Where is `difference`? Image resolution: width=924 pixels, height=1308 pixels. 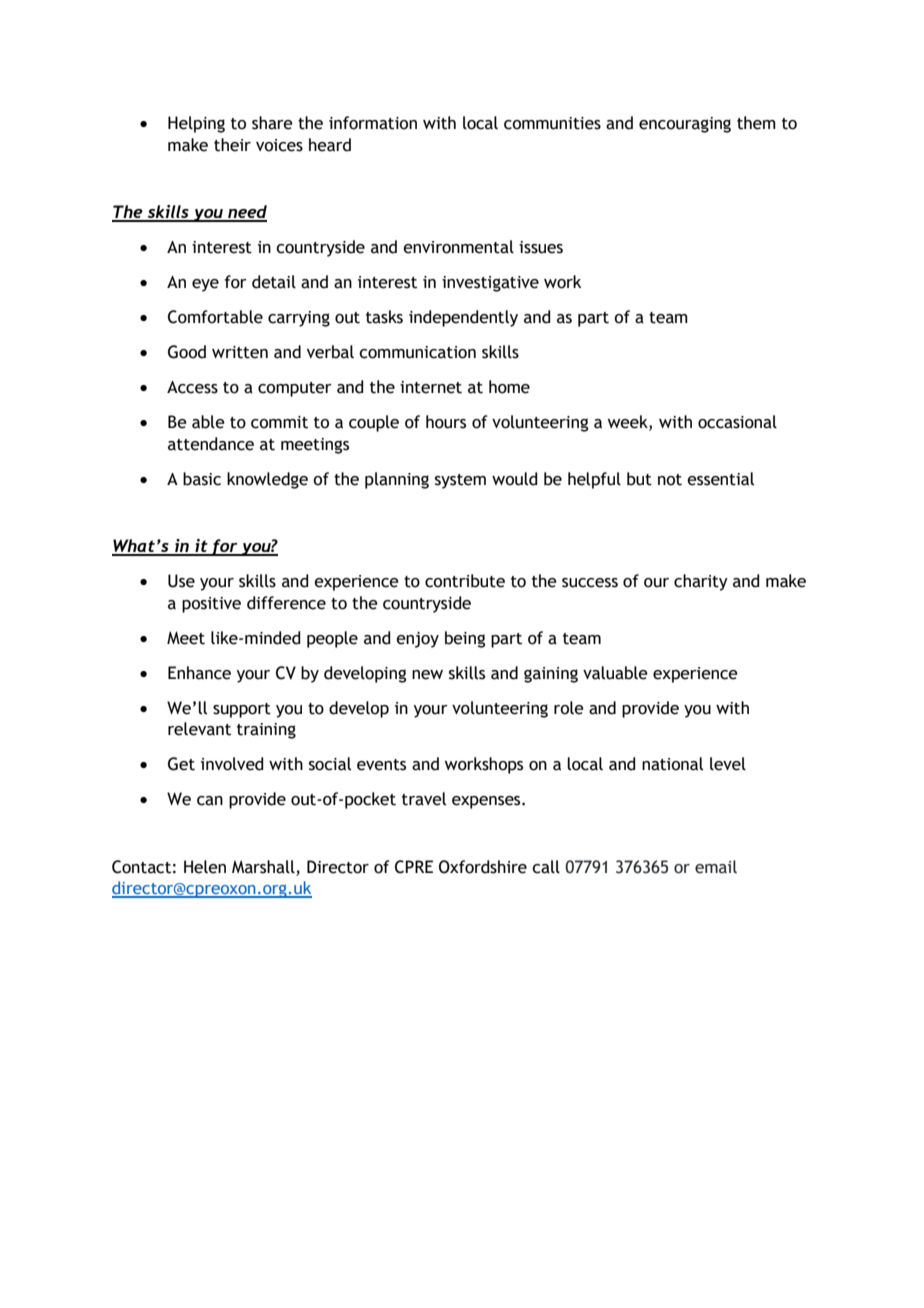 difference is located at coordinates (286, 603).
